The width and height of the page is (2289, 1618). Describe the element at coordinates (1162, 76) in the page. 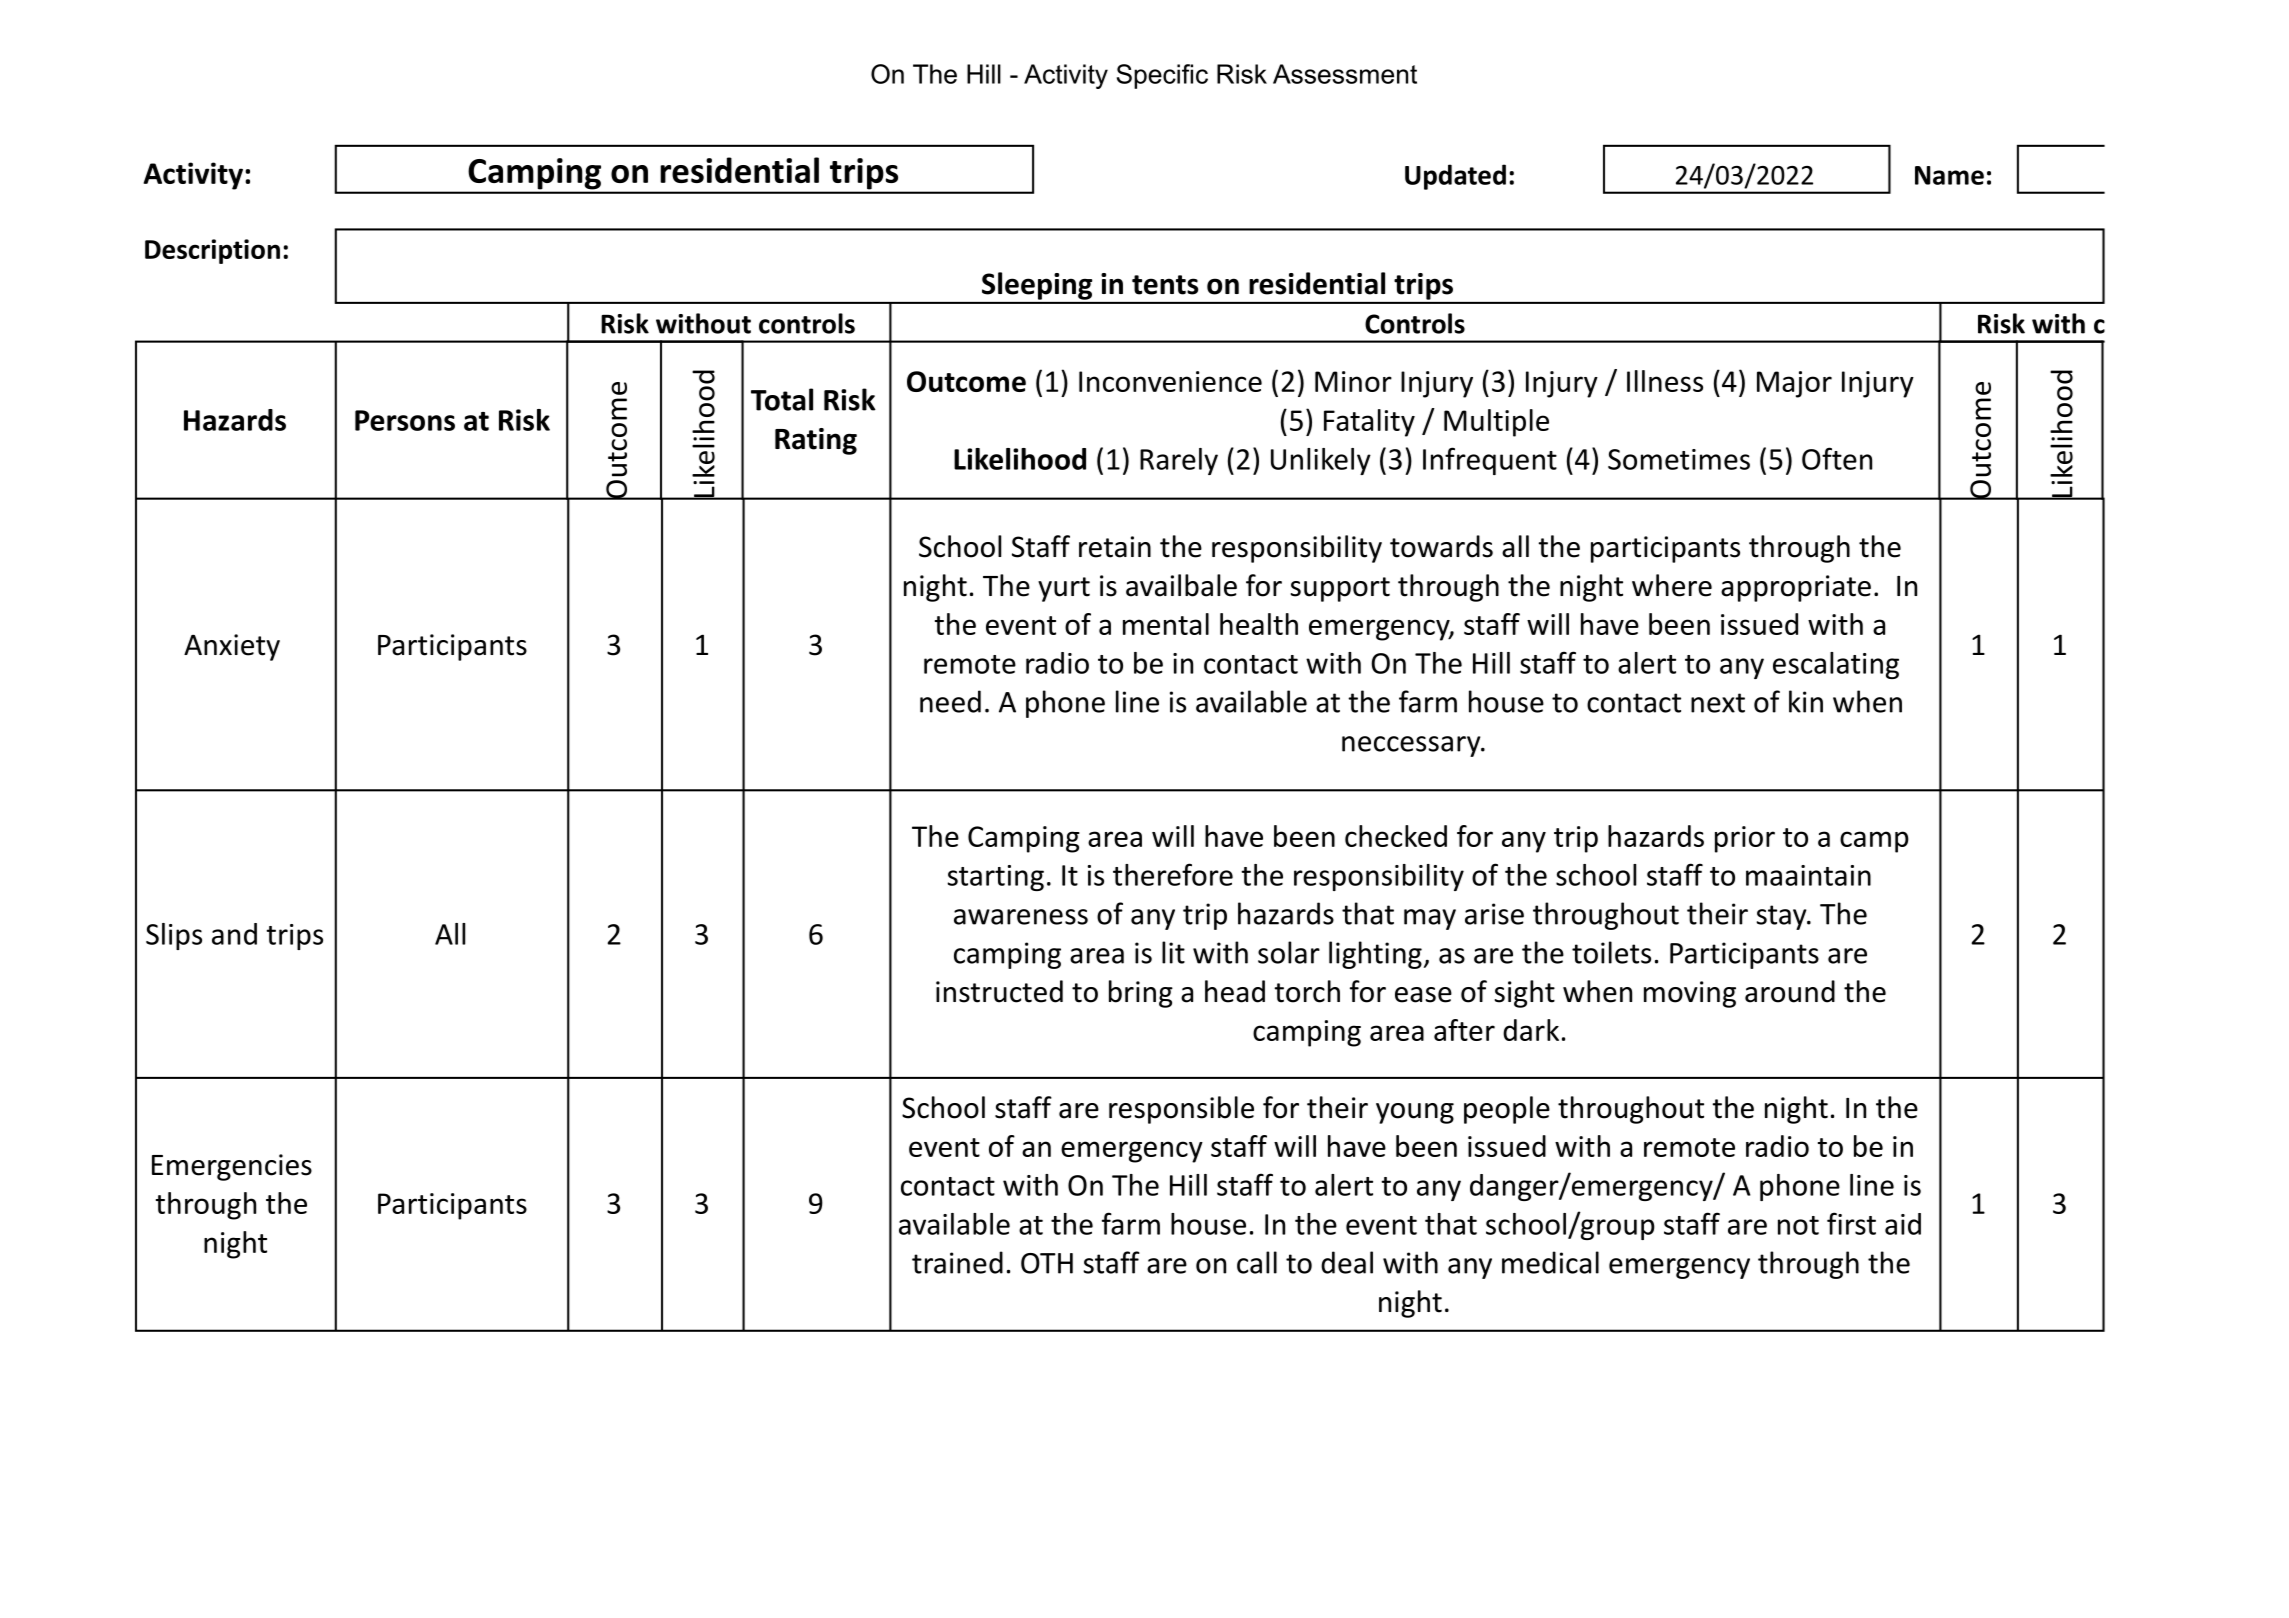

I see `Specific` at that location.
